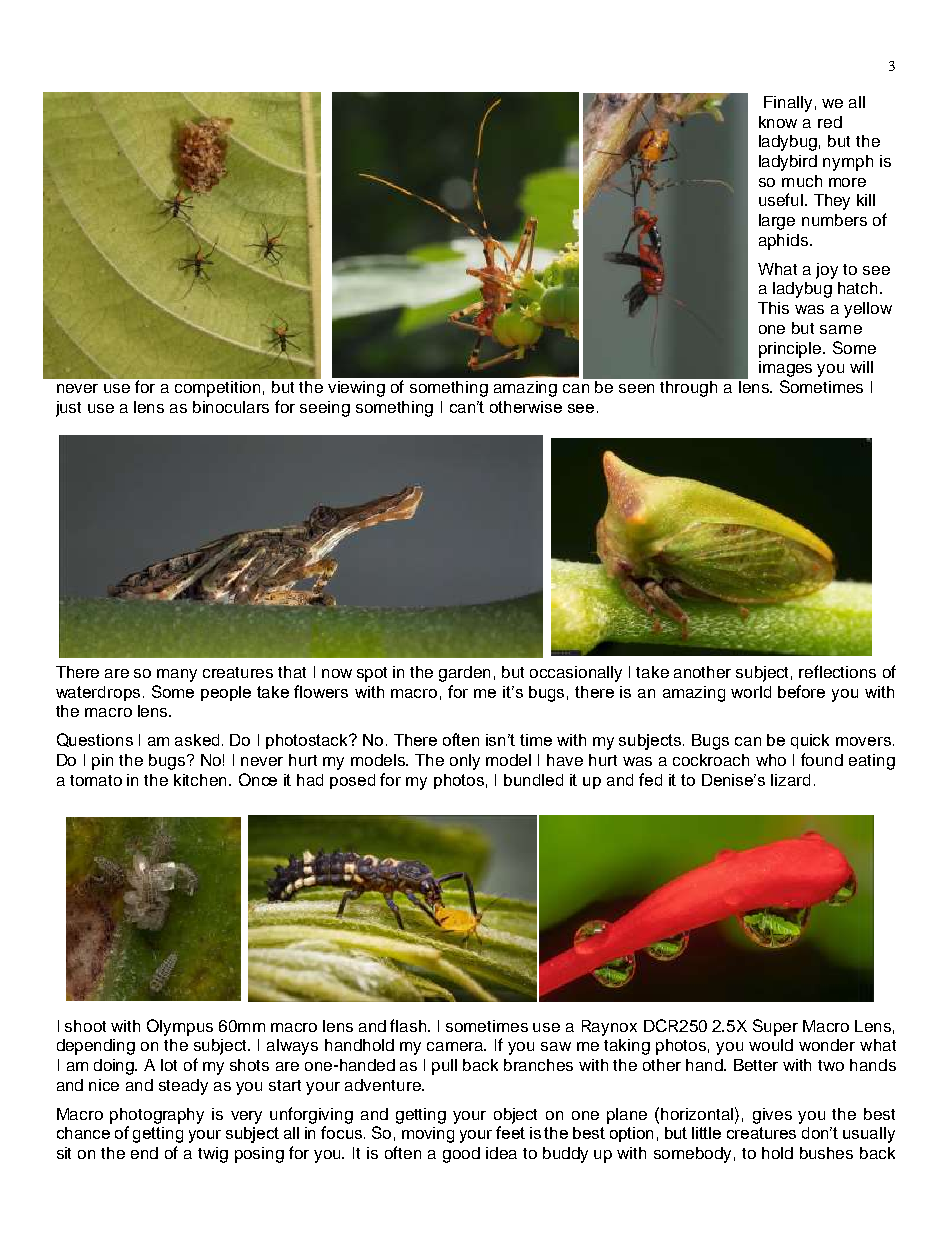 The width and height of the screenshot is (952, 1233). What do you see at coordinates (325, 409) in the screenshot?
I see `seeing` at bounding box center [325, 409].
